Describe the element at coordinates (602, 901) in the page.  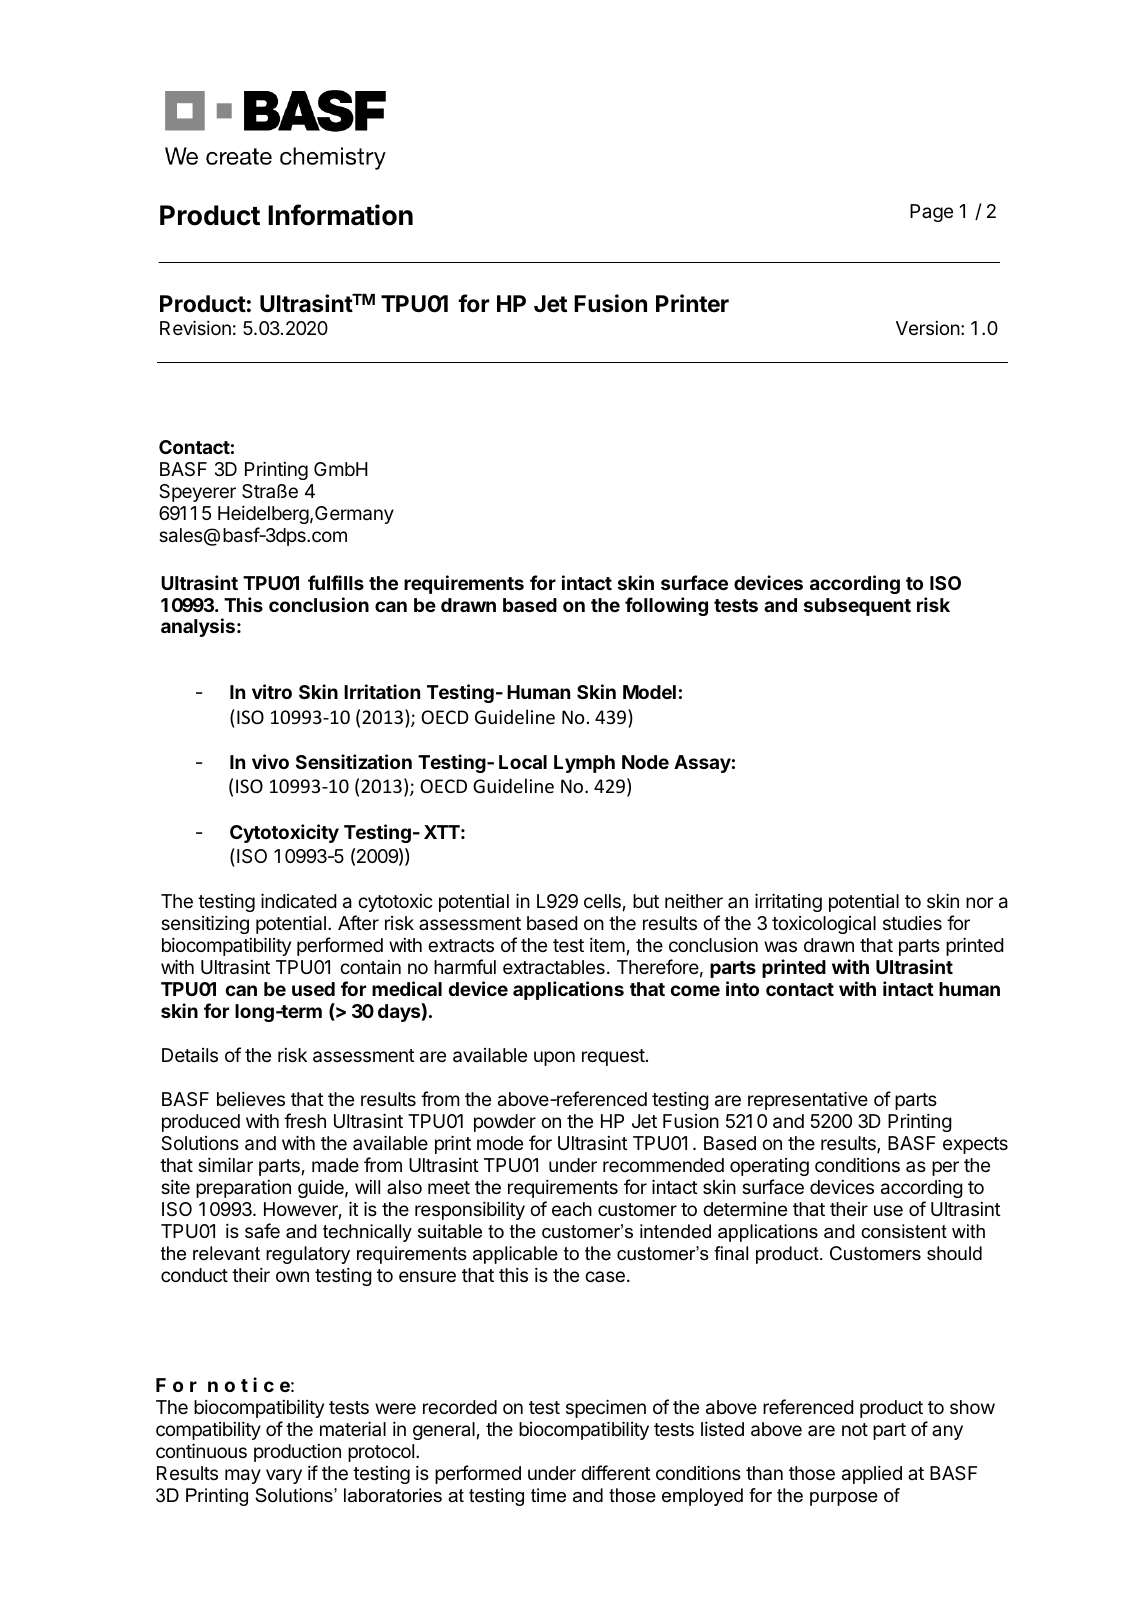
I see `cells` at that location.
